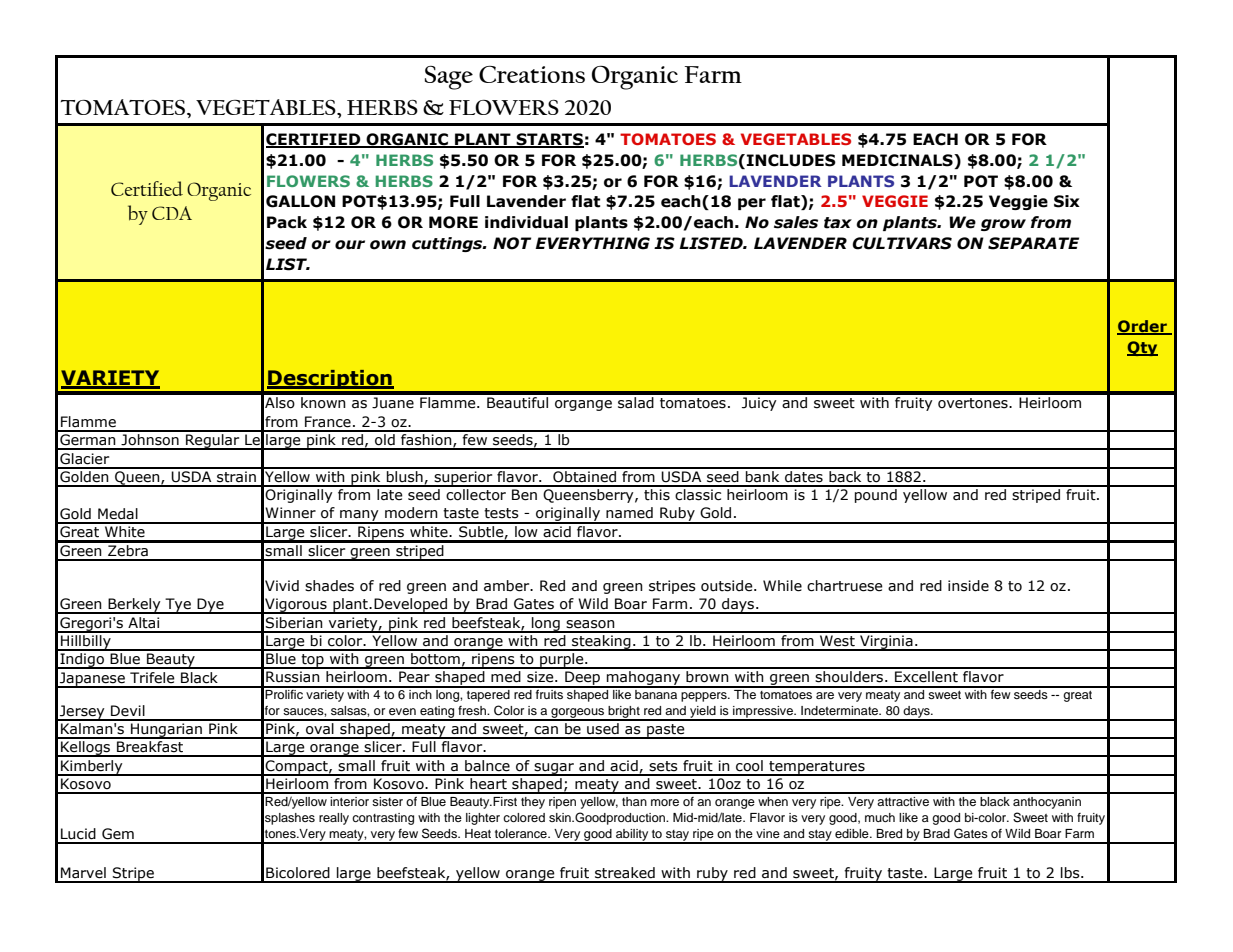 This image has width=1233, height=952. Describe the element at coordinates (968, 586) in the image. I see `inside` at that location.
